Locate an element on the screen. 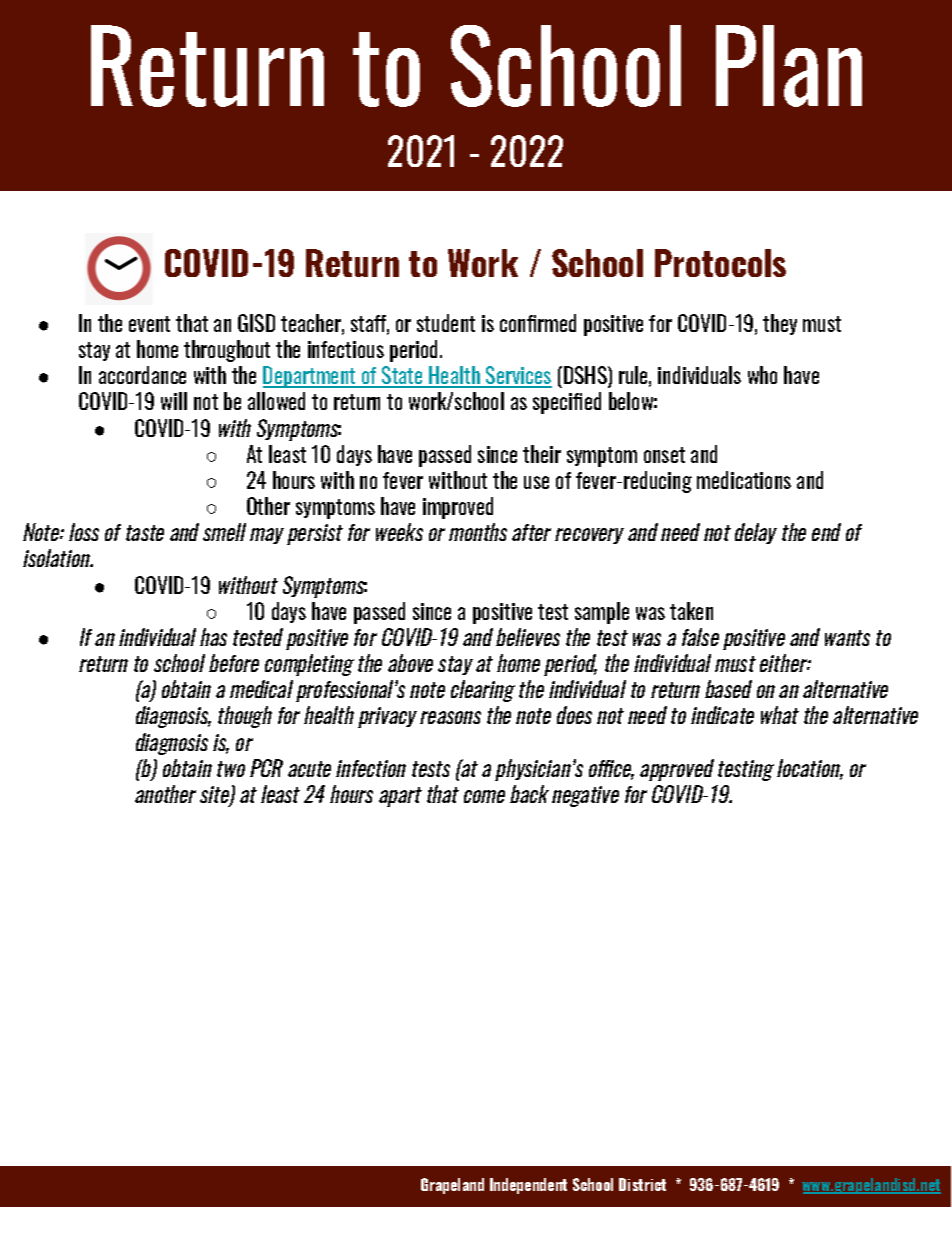  event is located at coordinates (149, 324).
